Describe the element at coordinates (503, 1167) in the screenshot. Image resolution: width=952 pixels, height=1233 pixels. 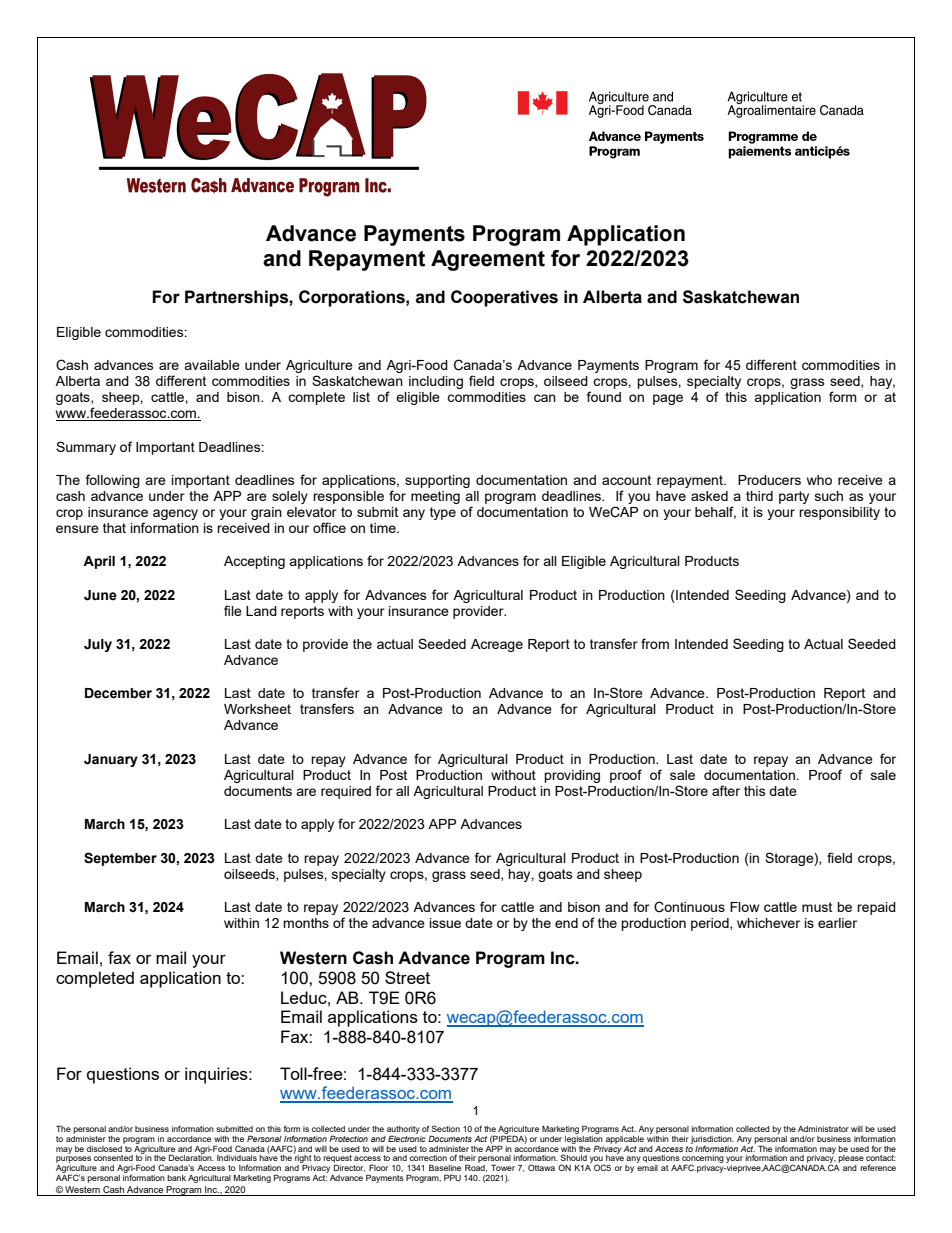
I see `Tower` at that location.
